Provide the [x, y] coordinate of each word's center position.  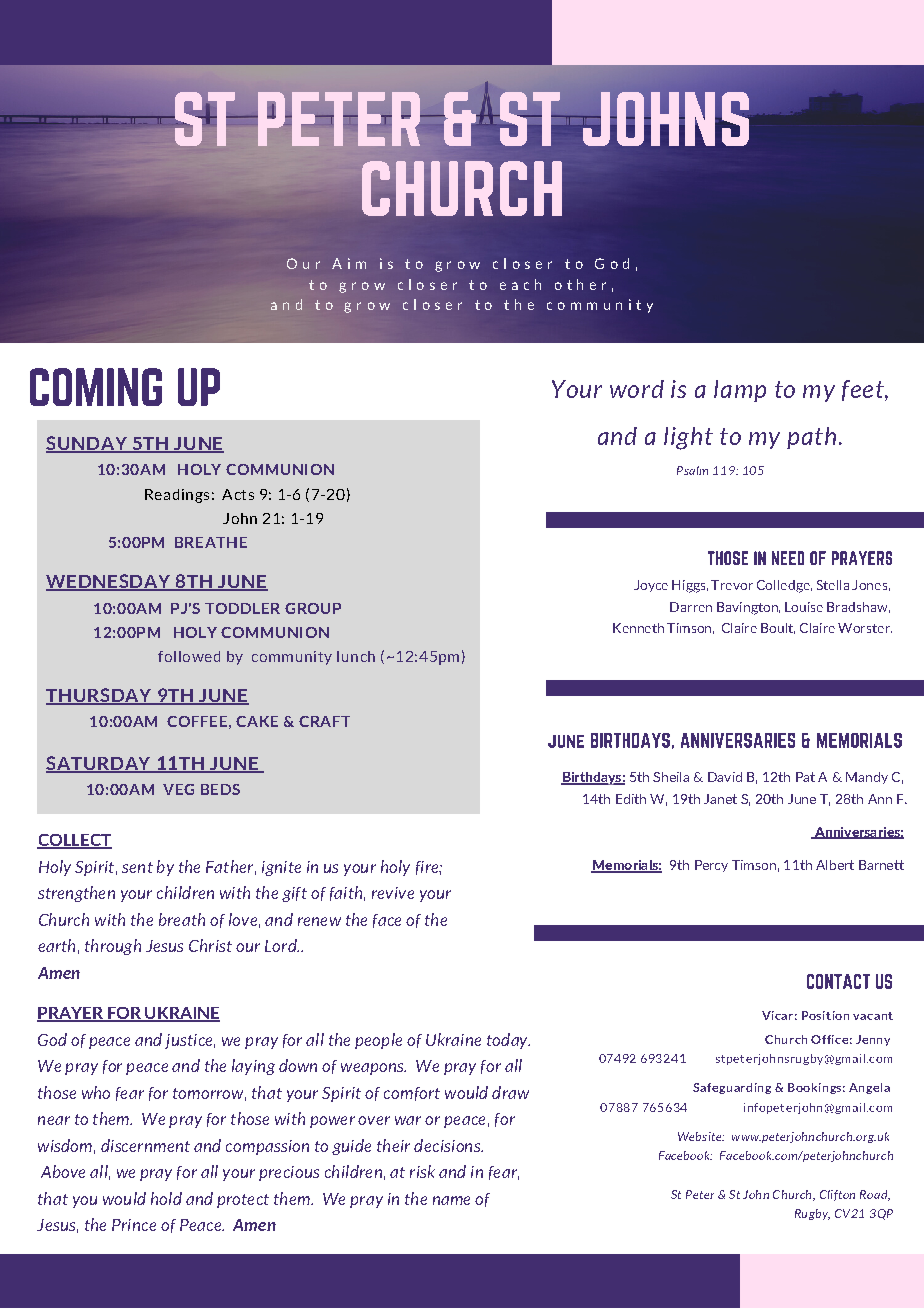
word [637, 389]
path [811, 438]
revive [393, 893]
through [113, 947]
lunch [356, 656]
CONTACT [838, 981]
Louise [804, 607]
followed [189, 656]
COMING [96, 387]
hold [166, 1198]
